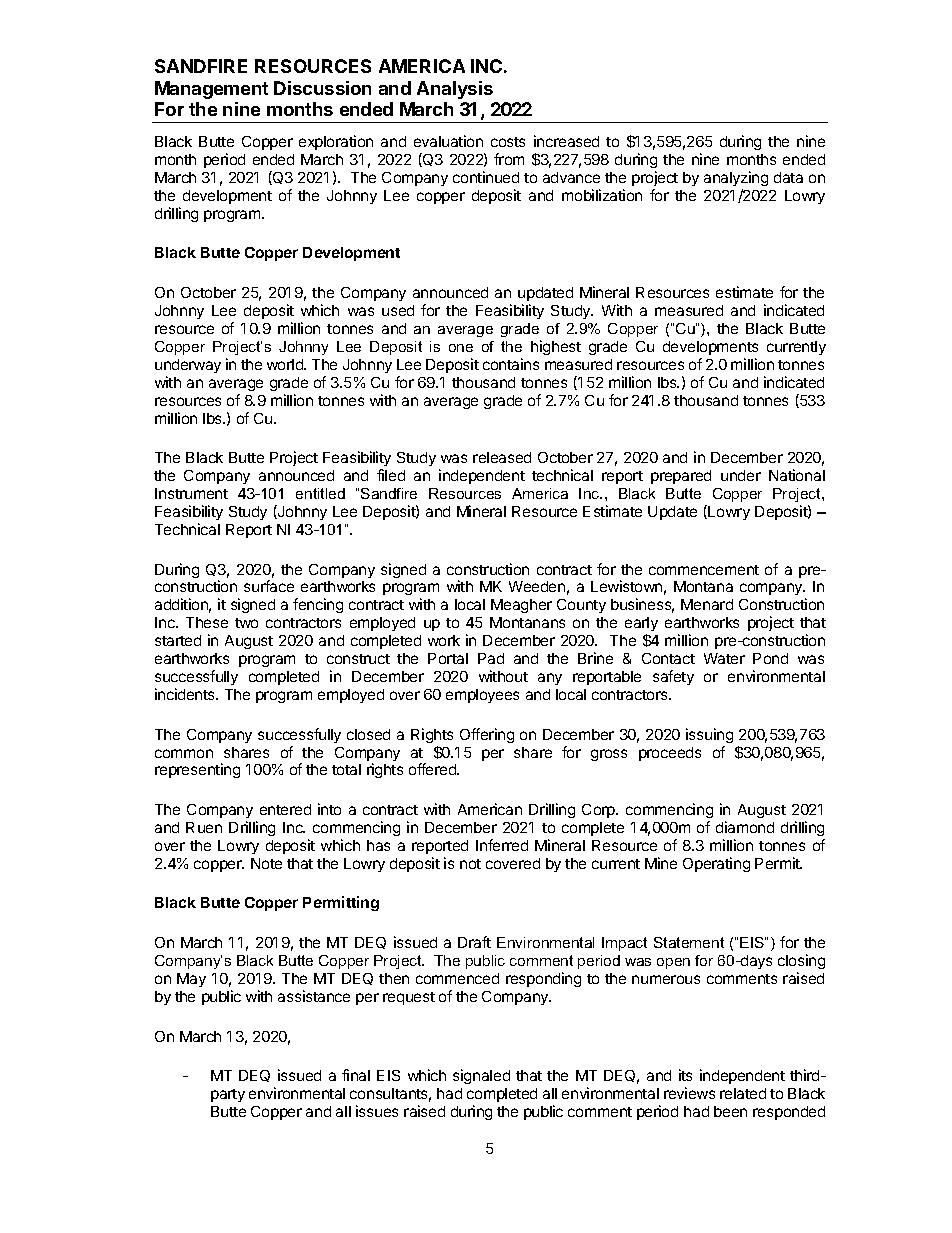 Image resolution: width=952 pixels, height=1233 pixels. What do you see at coordinates (356, 1075) in the screenshot?
I see `final` at bounding box center [356, 1075].
